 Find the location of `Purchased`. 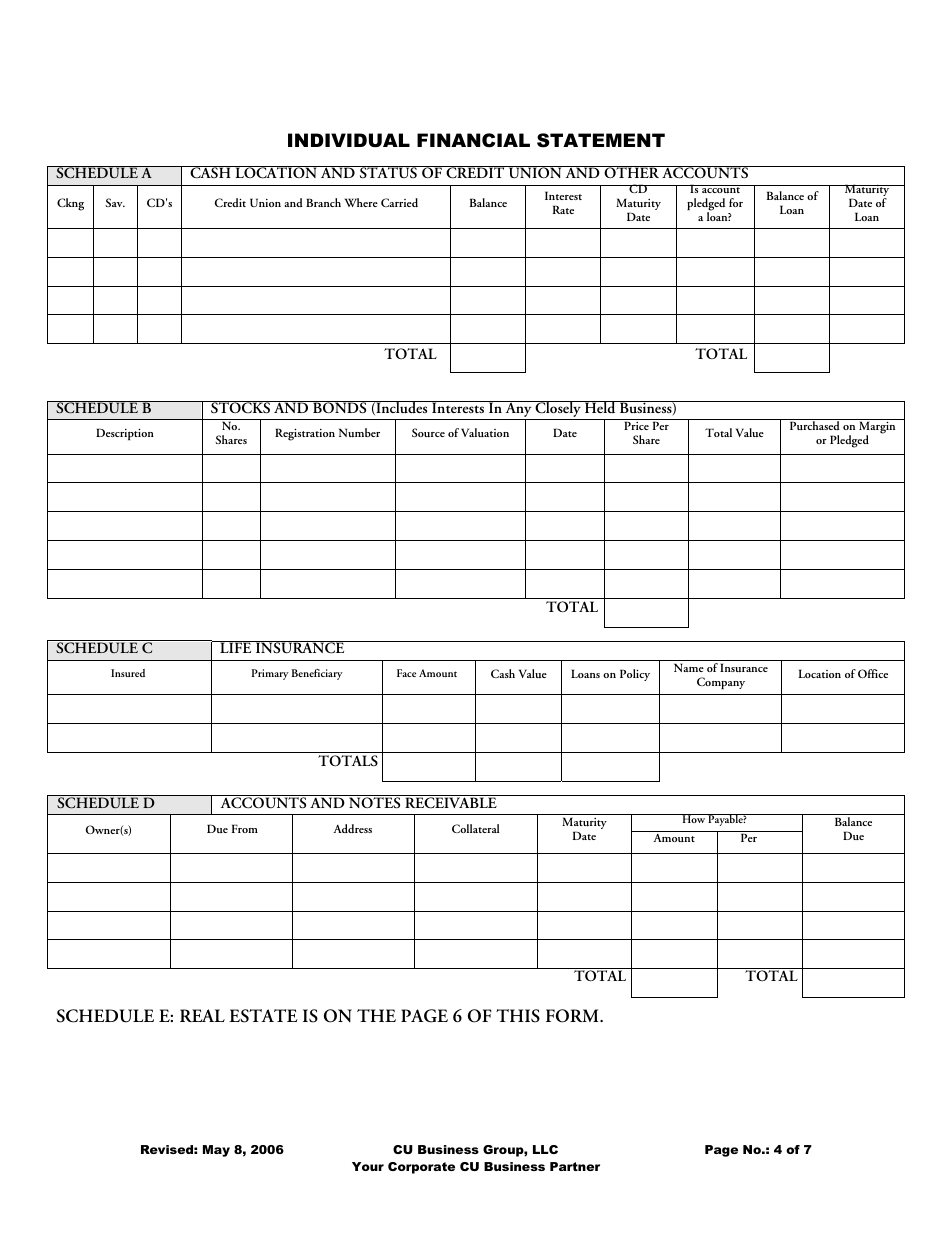

Purchased is located at coordinates (814, 424).
